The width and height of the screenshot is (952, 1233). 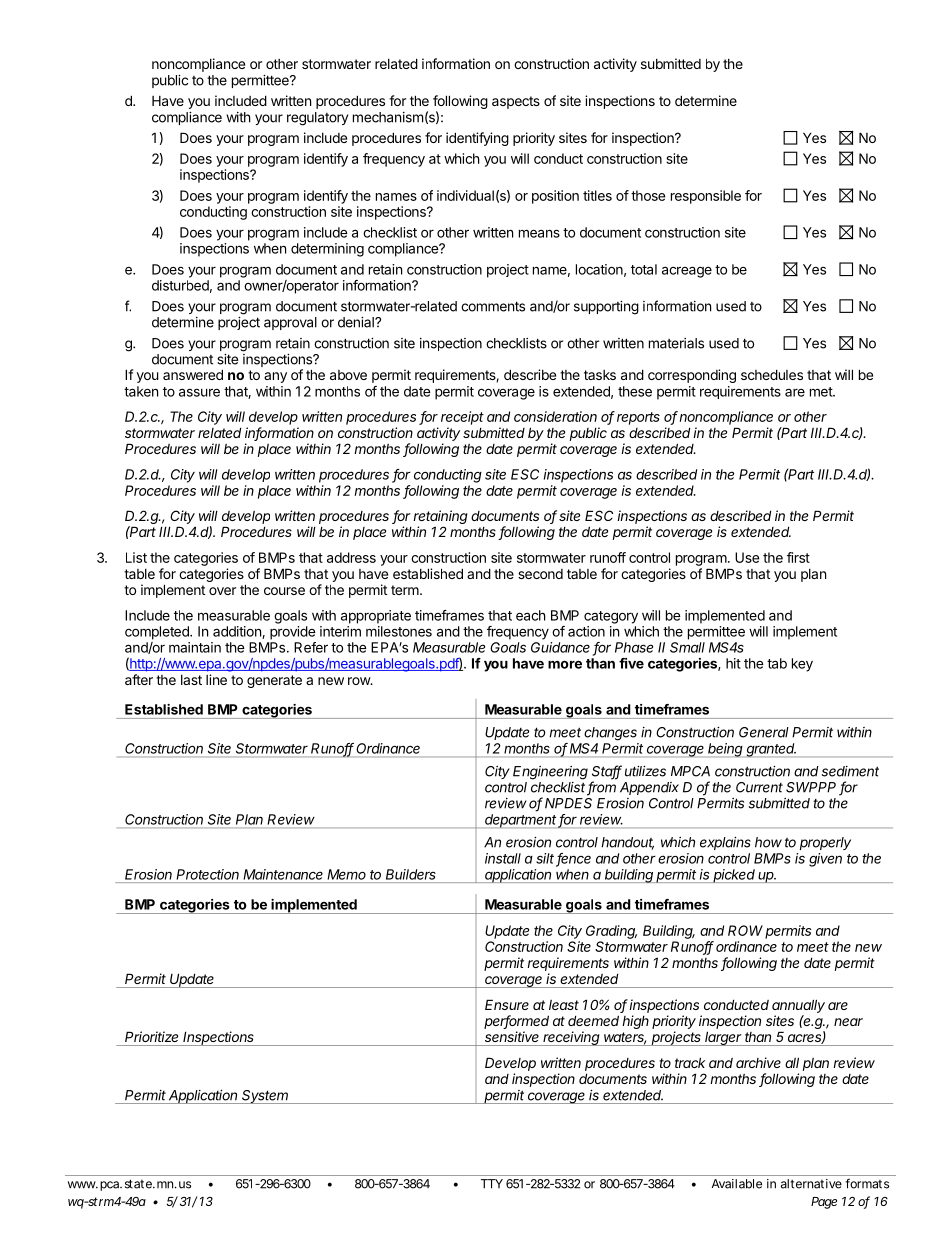 What do you see at coordinates (798, 557) in the screenshot?
I see `first` at bounding box center [798, 557].
